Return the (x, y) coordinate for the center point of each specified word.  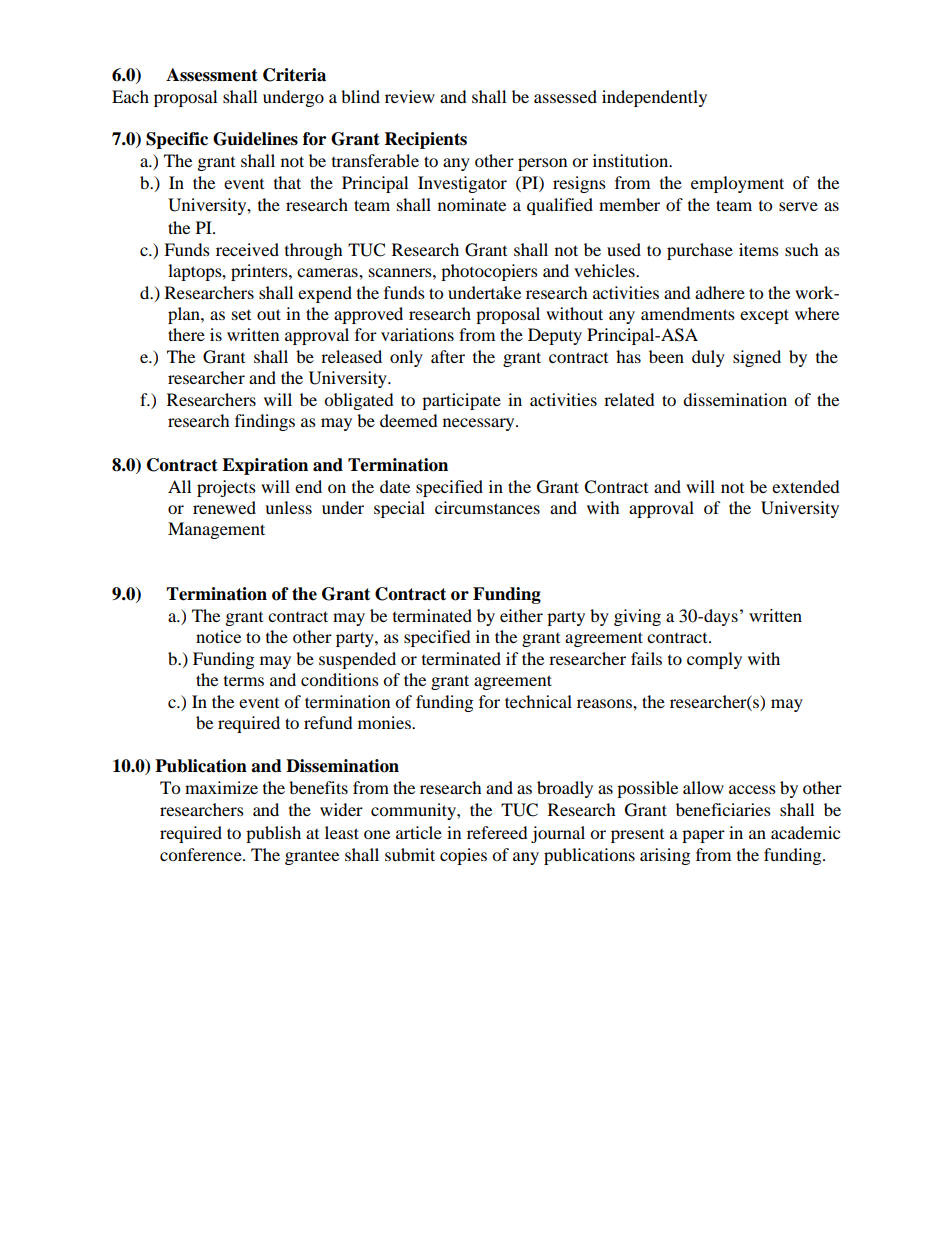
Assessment (212, 75)
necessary (480, 424)
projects (226, 488)
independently (654, 98)
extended (806, 486)
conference (202, 854)
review (410, 96)
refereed (497, 832)
